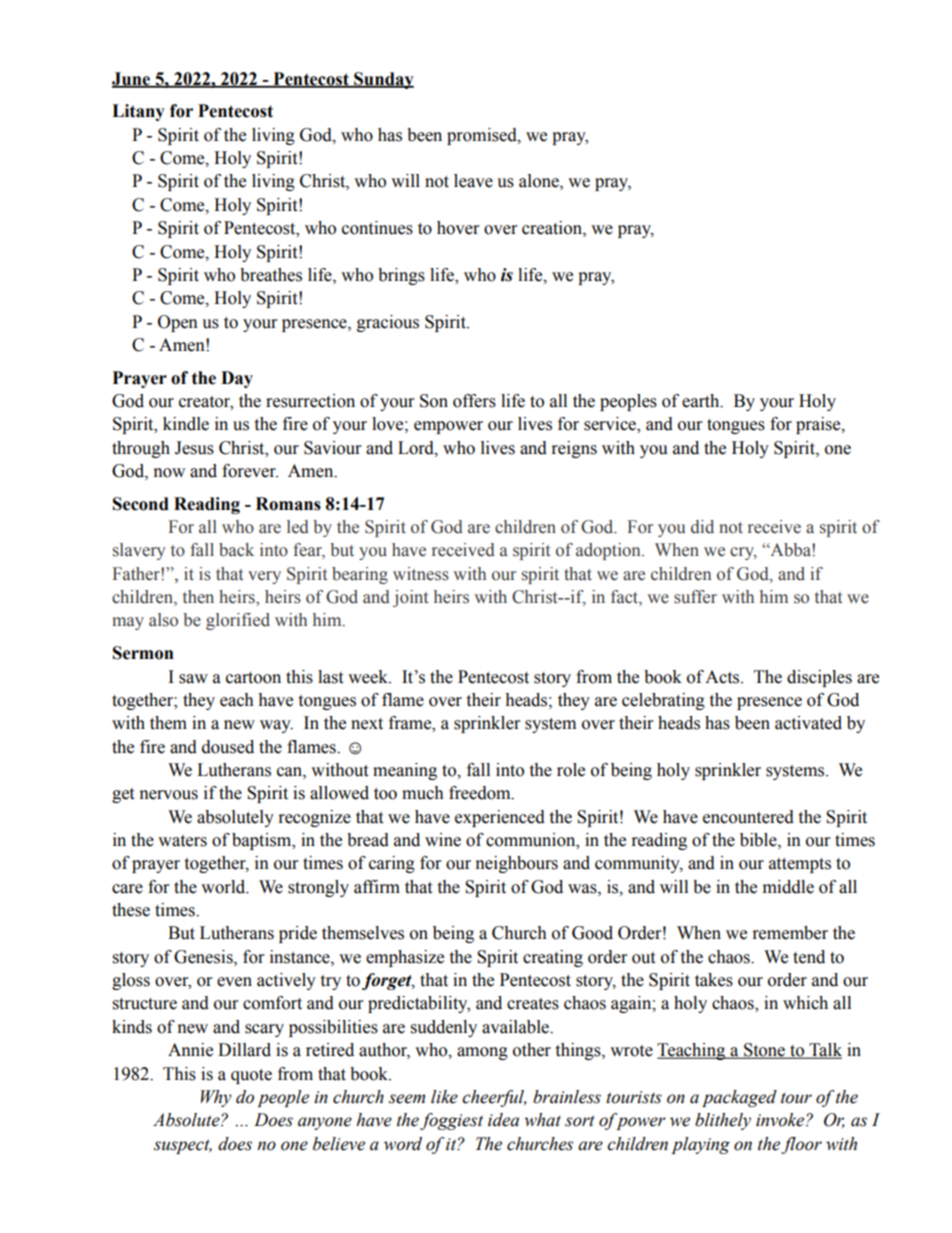 The image size is (952, 1233). What do you see at coordinates (517, 864) in the screenshot?
I see `neighbours` at bounding box center [517, 864].
